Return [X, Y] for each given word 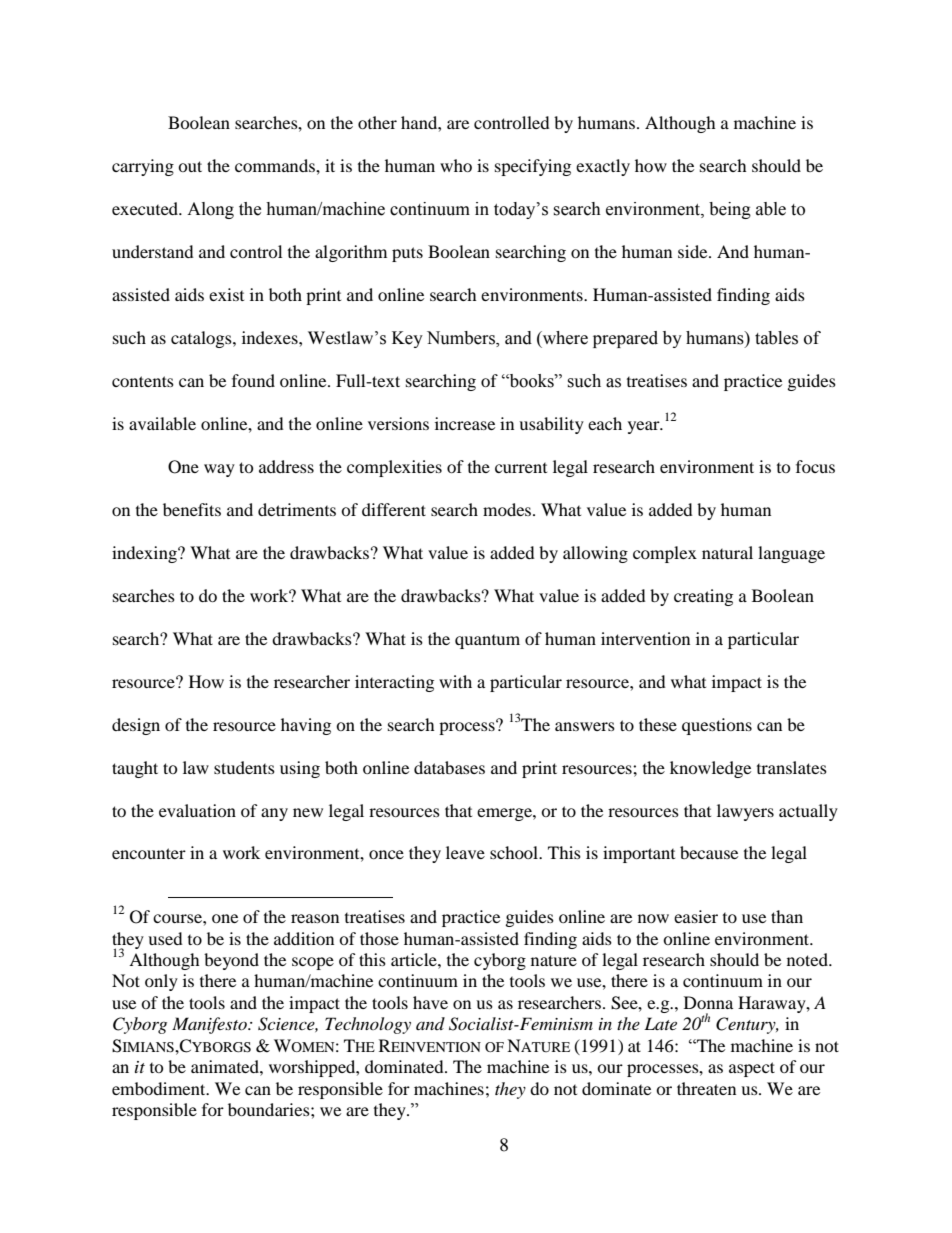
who [456, 165]
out [190, 166]
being [730, 210]
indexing [145, 554]
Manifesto [210, 1025]
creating [703, 597]
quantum [487, 642]
